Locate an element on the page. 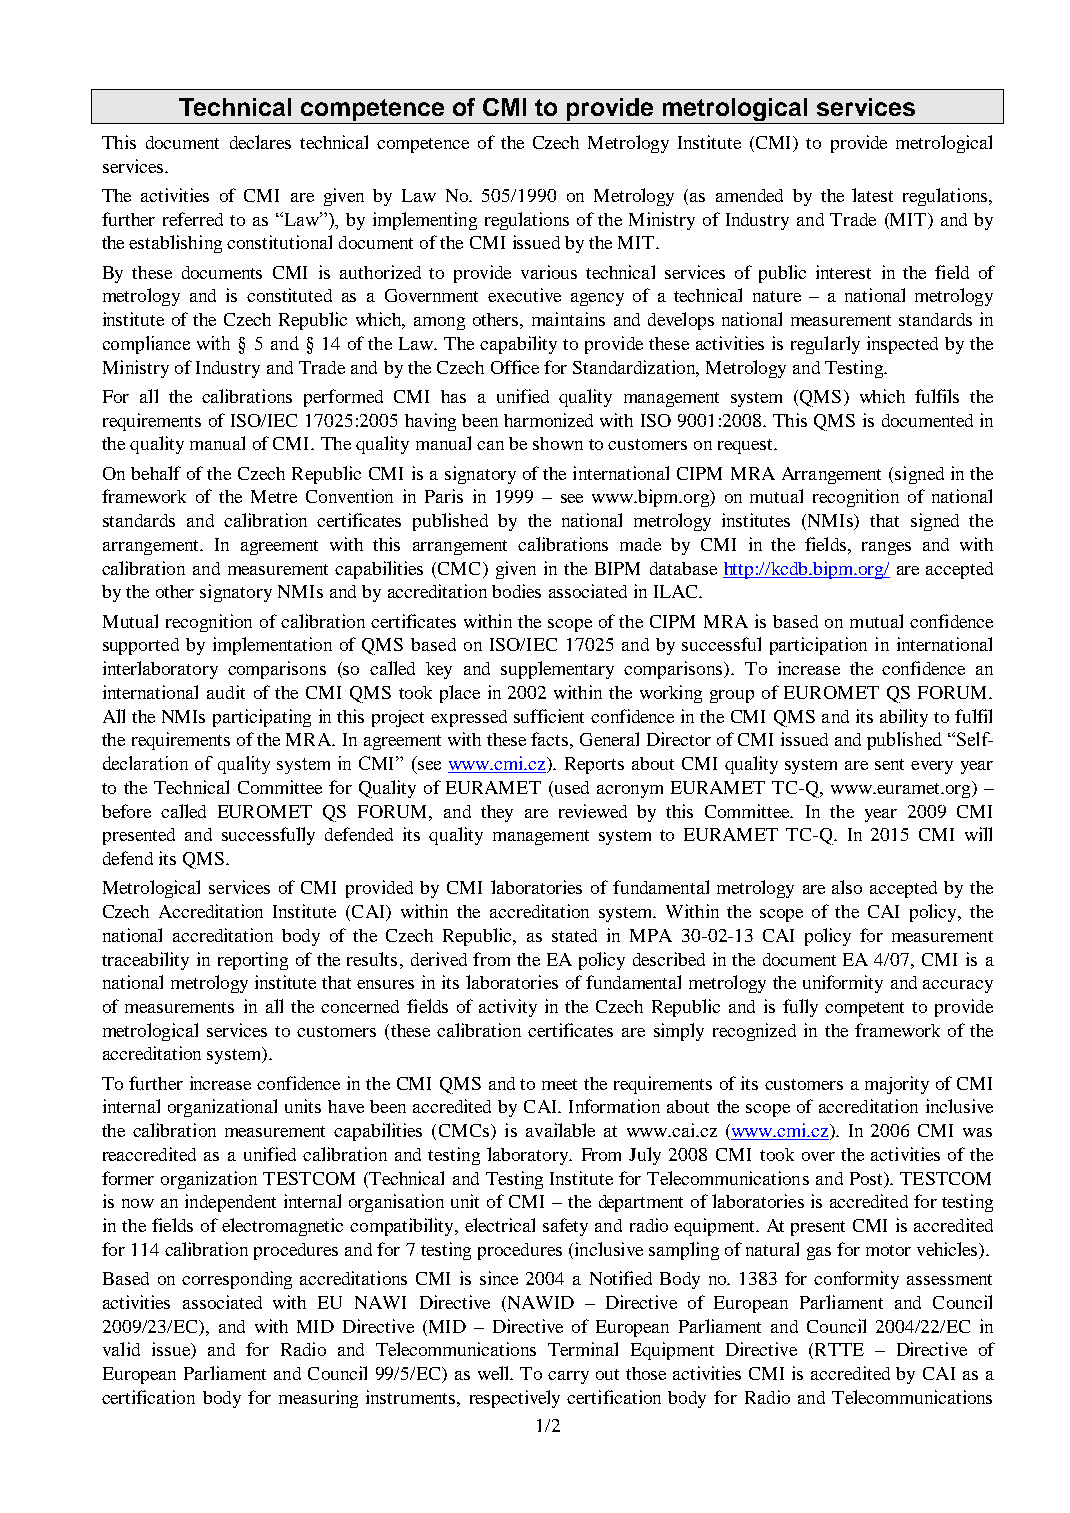 This document has height=1513, width=1070. every is located at coordinates (932, 767).
